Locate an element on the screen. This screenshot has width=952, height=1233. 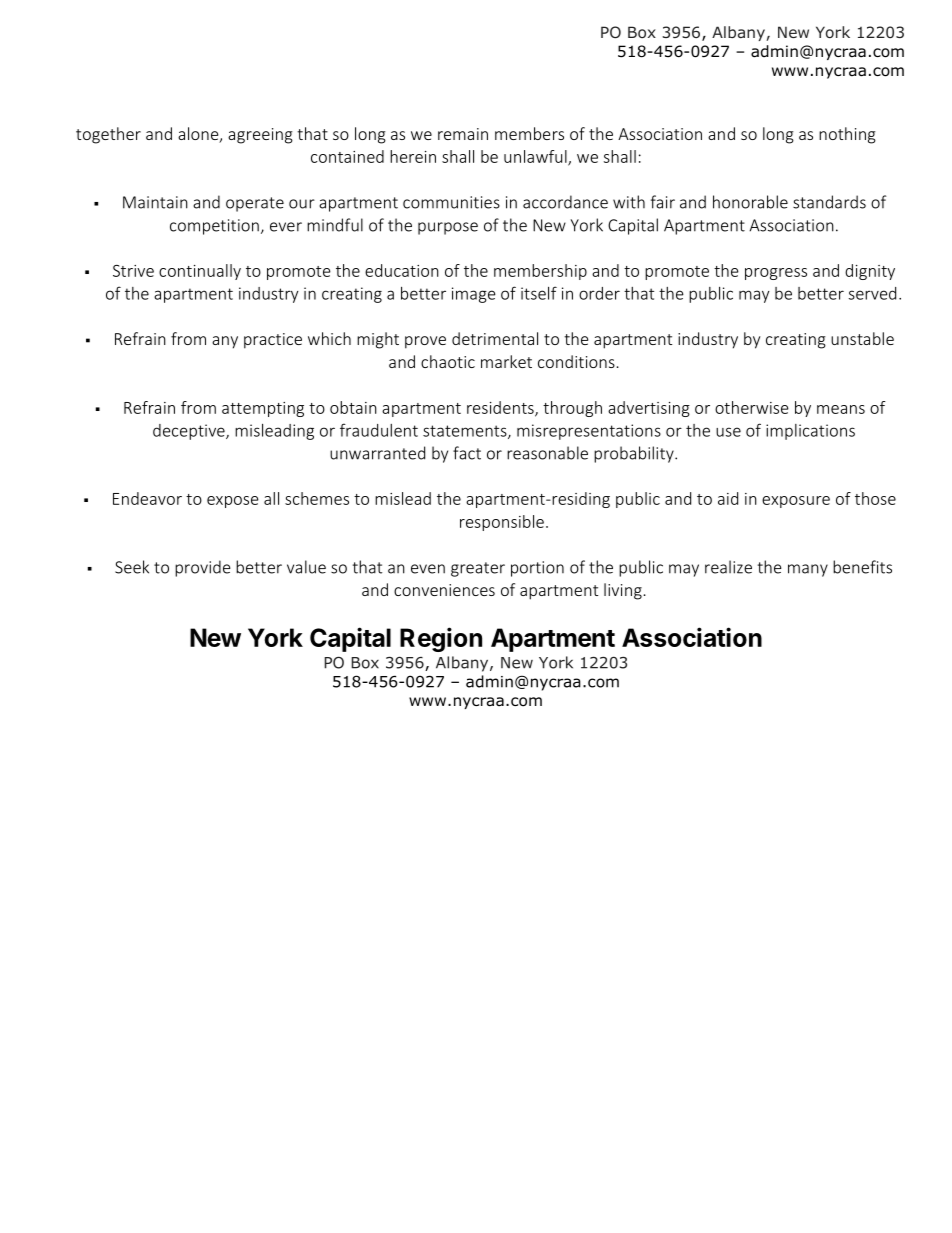
image is located at coordinates (474, 295).
